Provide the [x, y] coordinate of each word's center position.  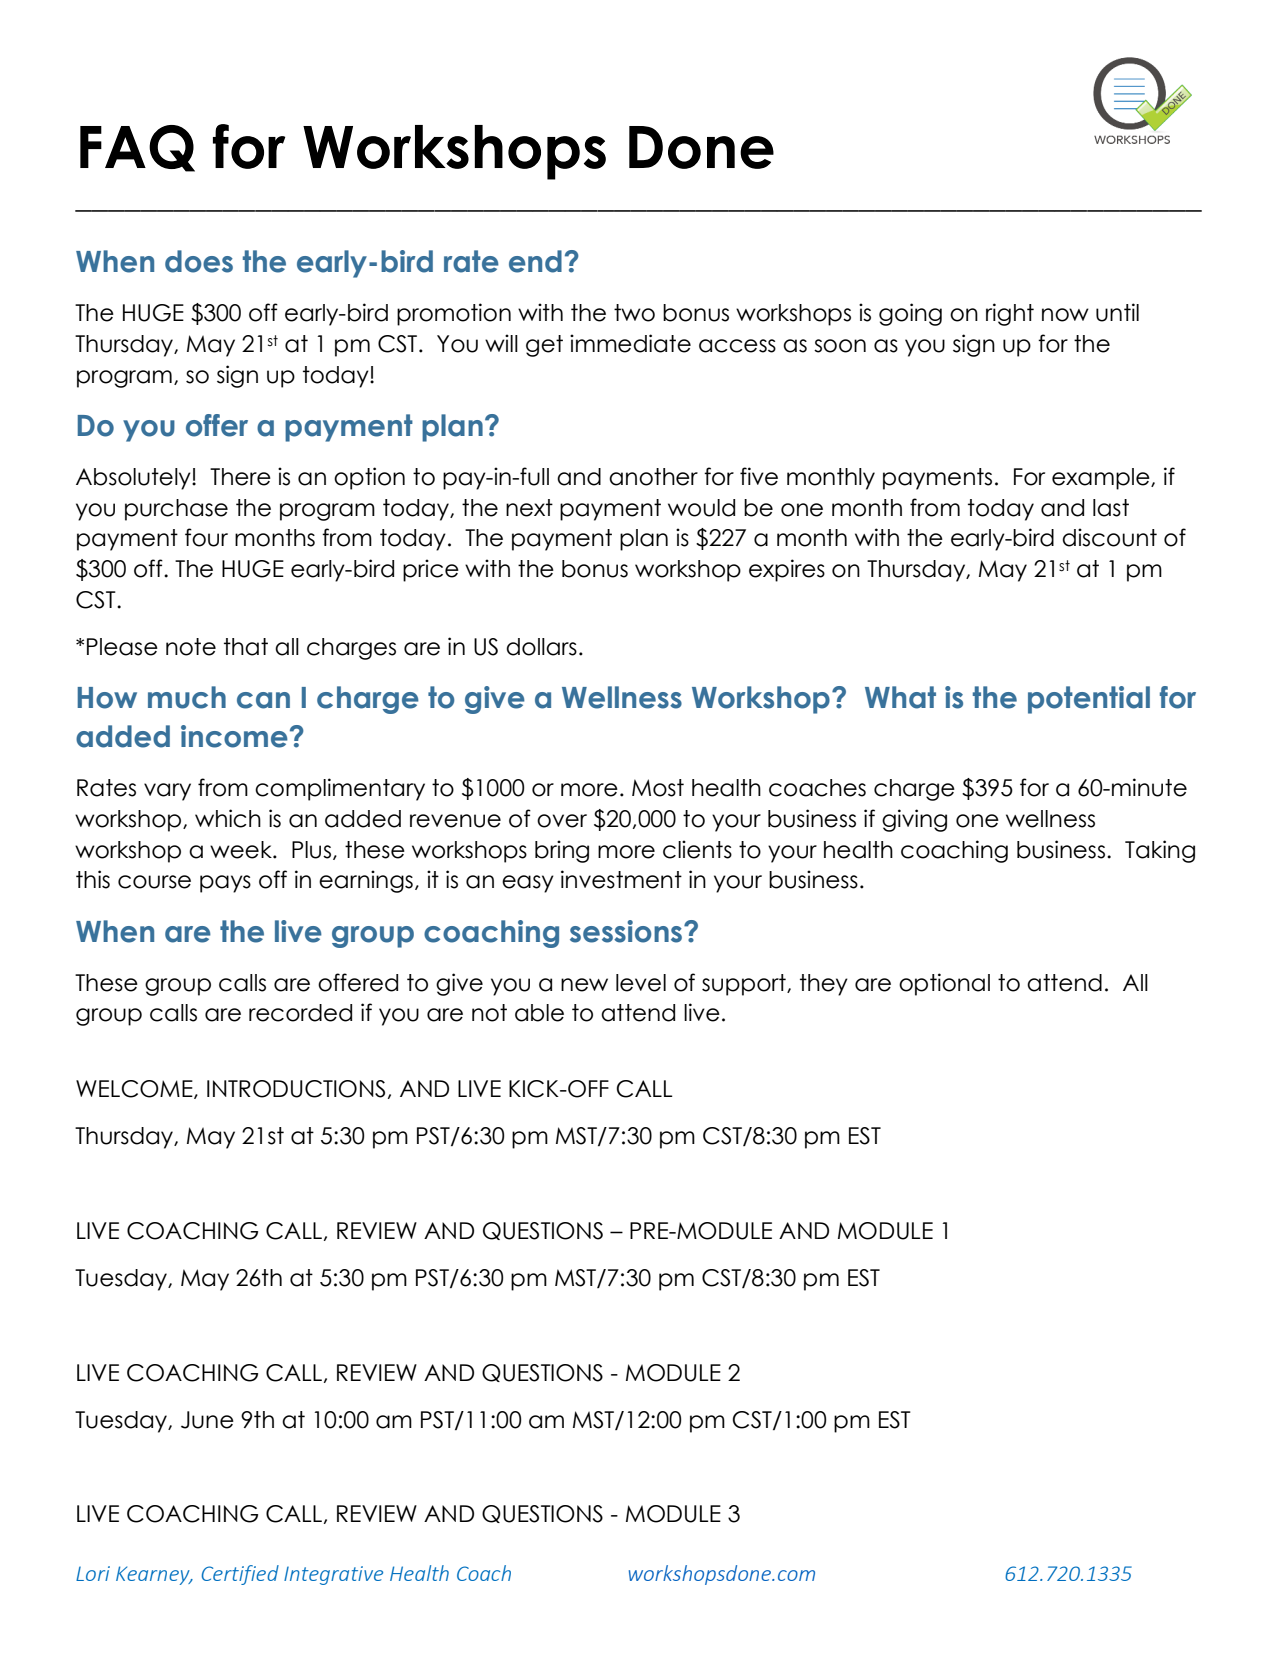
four [206, 537]
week [242, 850]
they [824, 985]
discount [1109, 537]
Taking [1160, 851]
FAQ [137, 148]
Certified [240, 1575]
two [634, 313]
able [539, 1013]
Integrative [333, 1575]
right [1010, 314]
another [653, 477]
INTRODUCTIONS [296, 1089]
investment [621, 879]
